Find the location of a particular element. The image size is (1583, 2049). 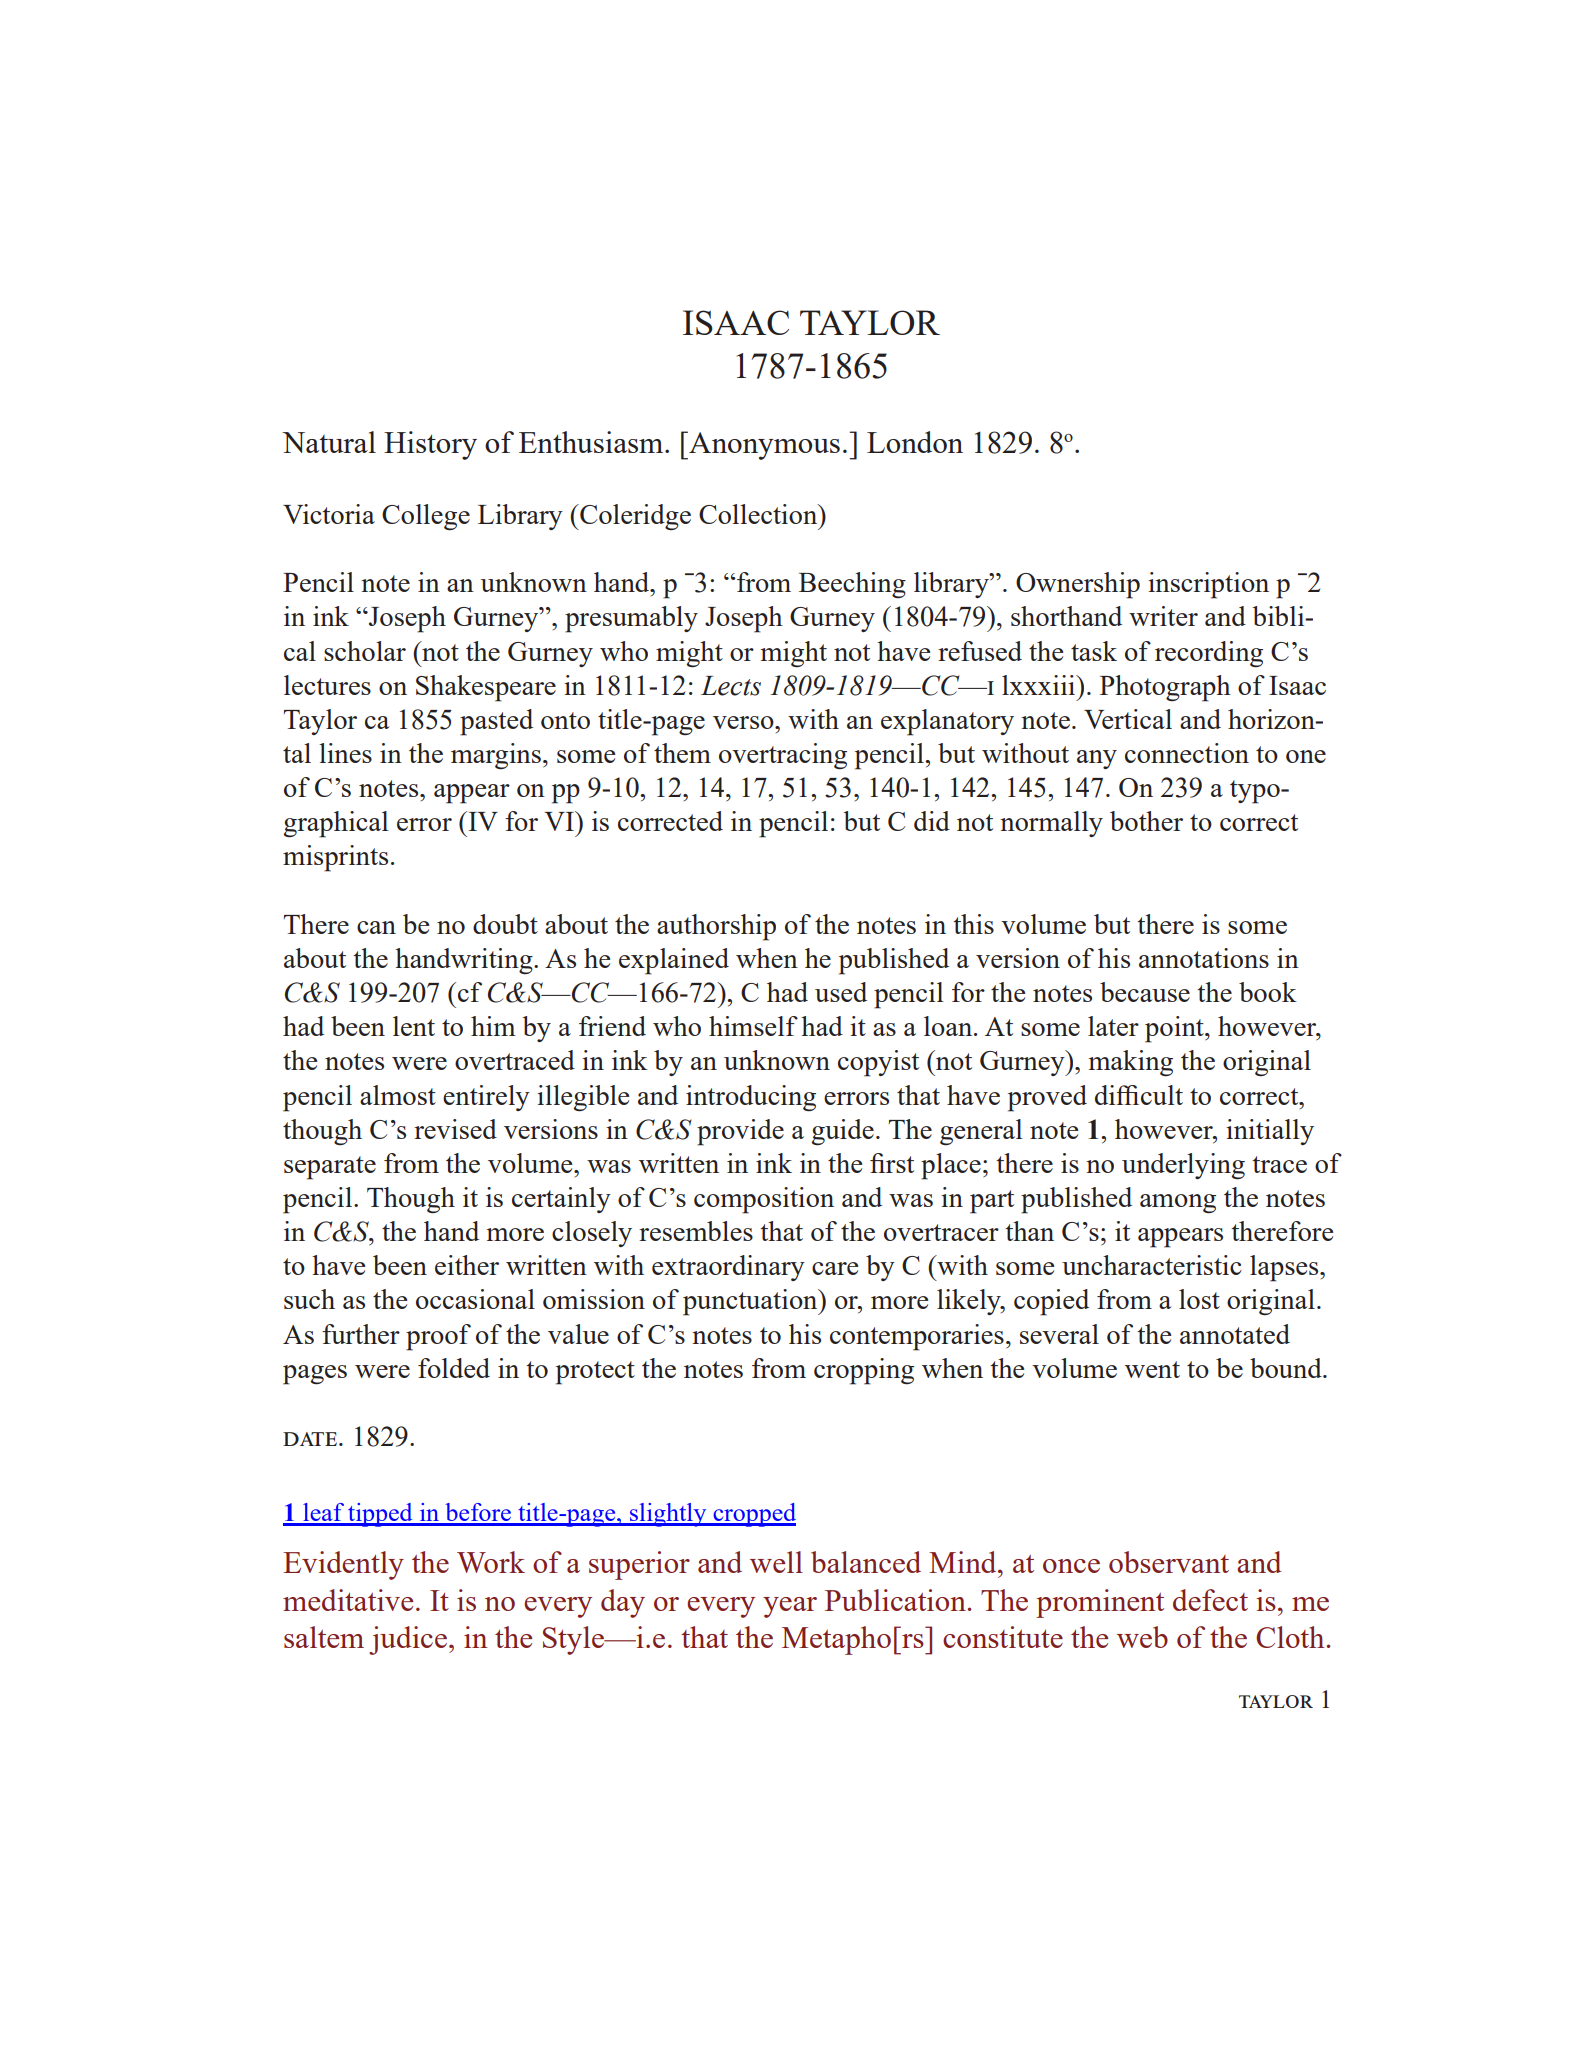

making is located at coordinates (1131, 1063).
